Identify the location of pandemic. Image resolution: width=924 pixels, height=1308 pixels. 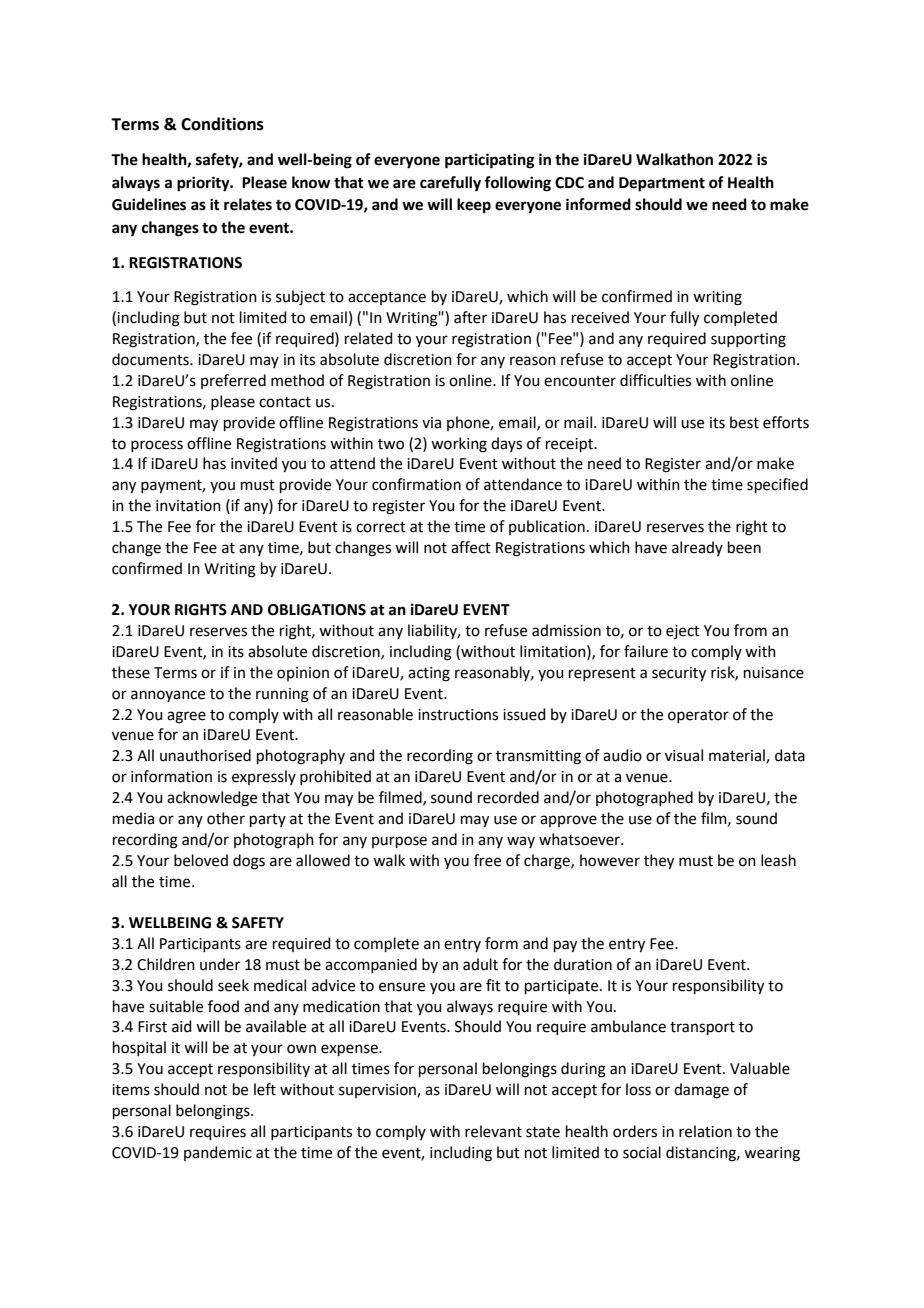
(218, 1153).
